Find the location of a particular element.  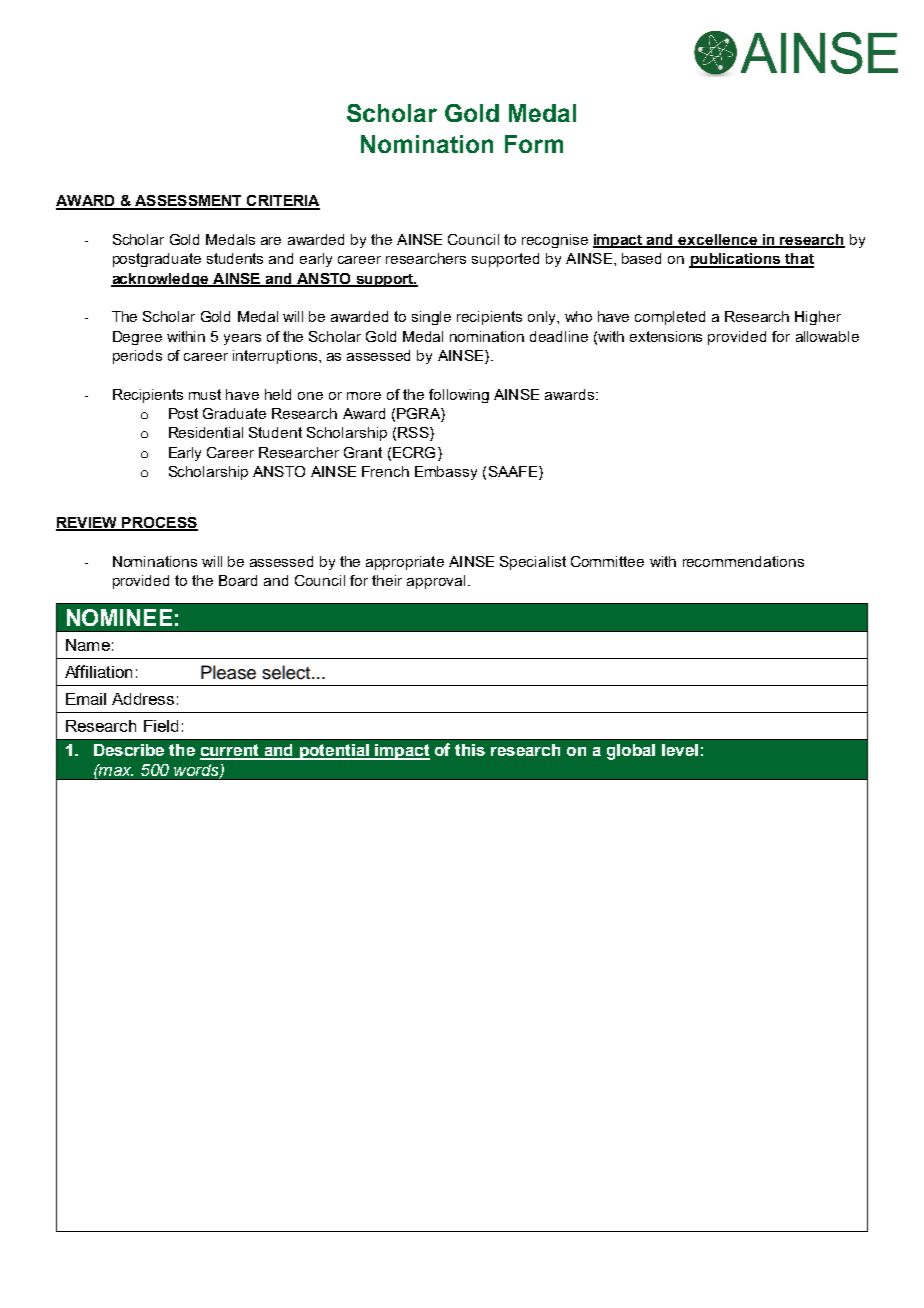

recommendations is located at coordinates (743, 561).
